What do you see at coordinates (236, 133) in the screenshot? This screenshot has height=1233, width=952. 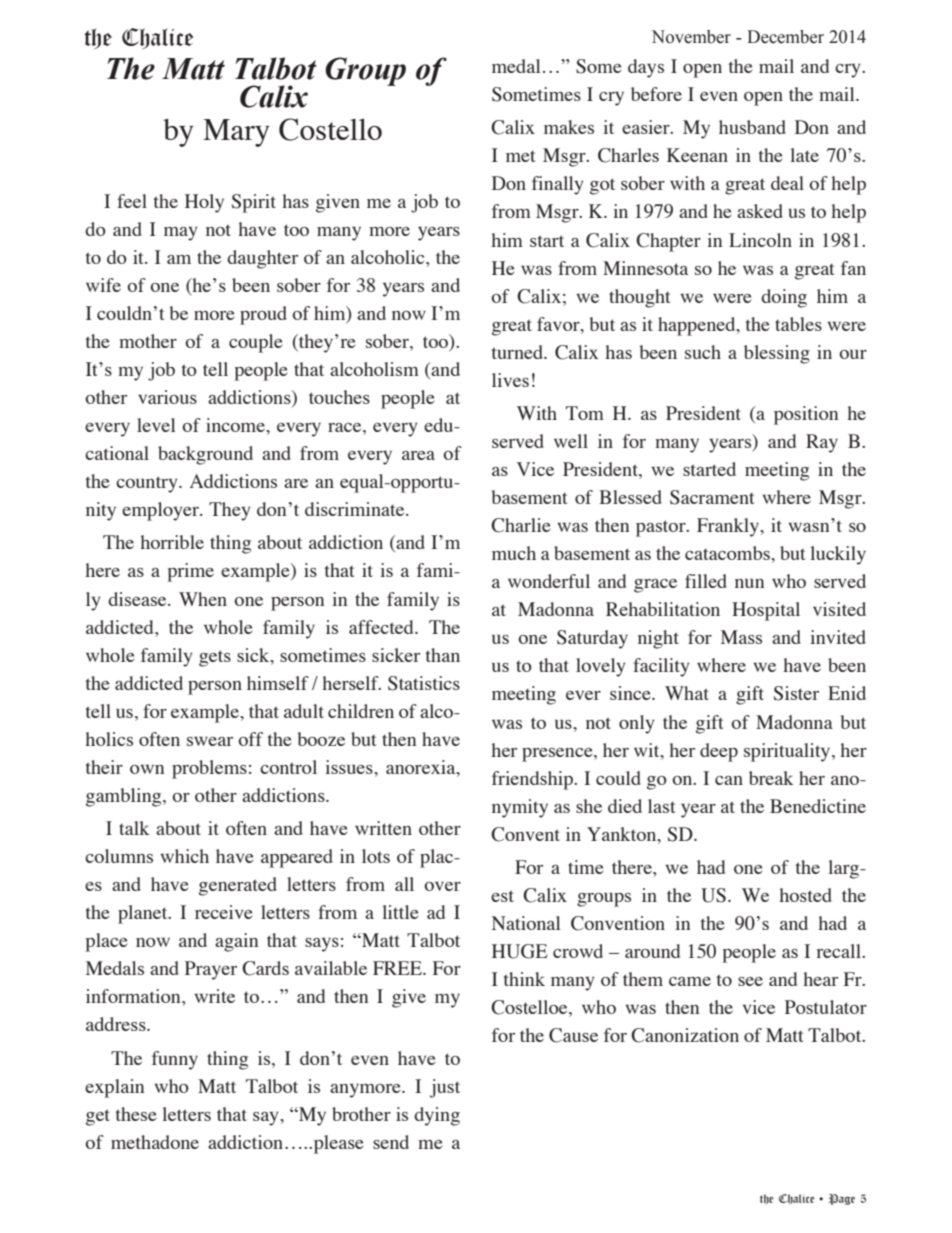 I see `Mary` at bounding box center [236, 133].
